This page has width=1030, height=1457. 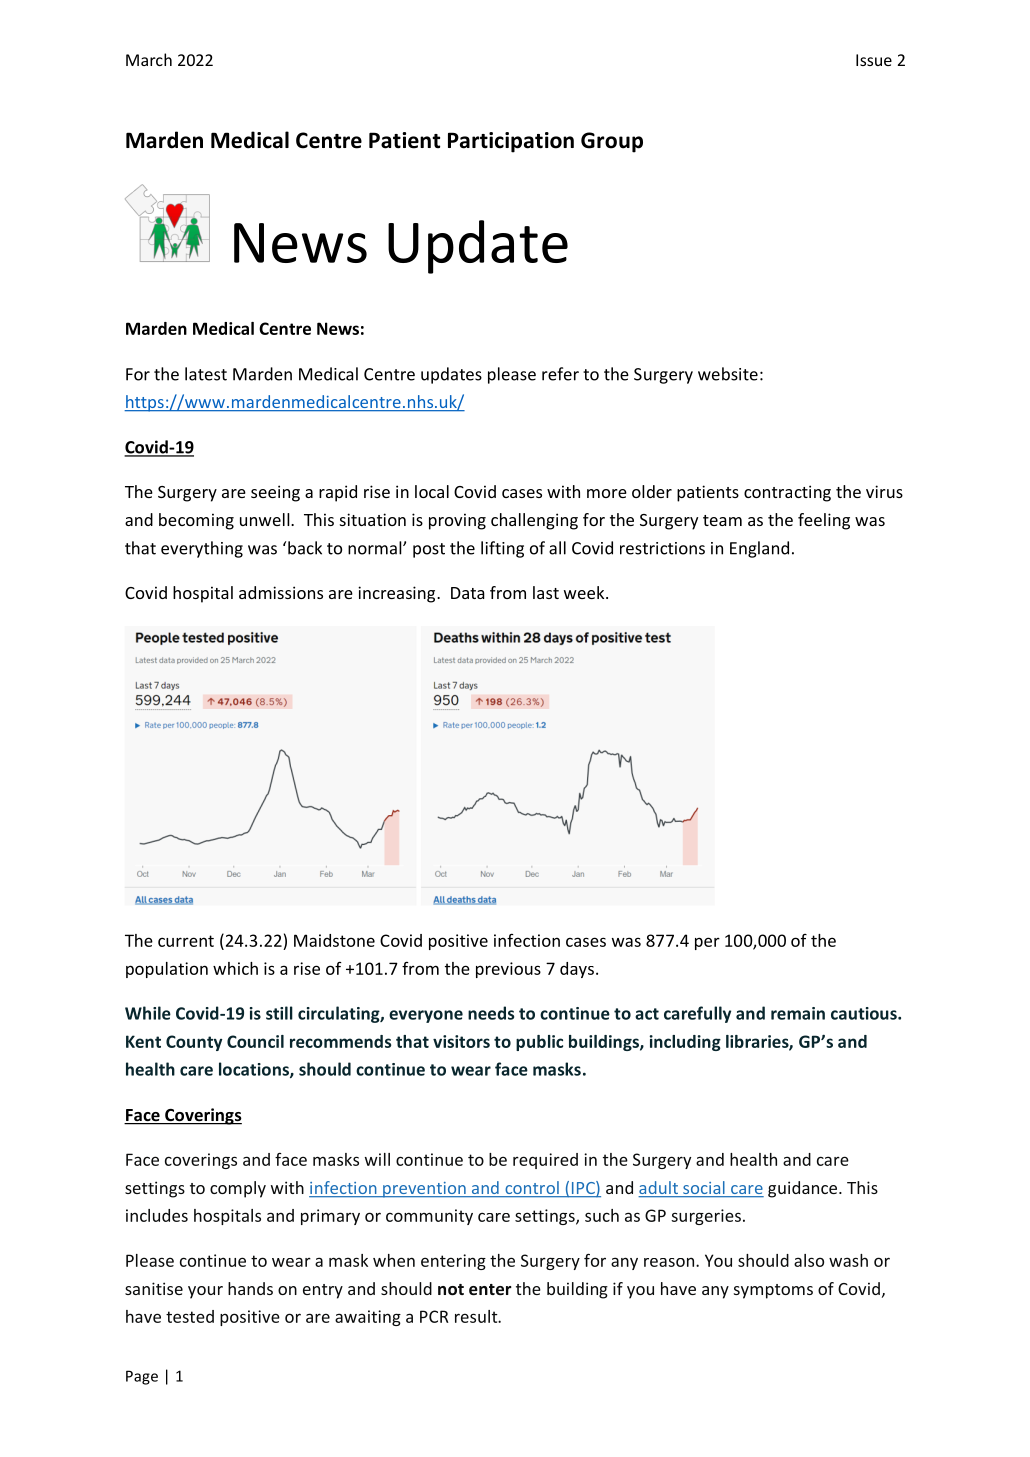 I want to click on PCR, so click(x=434, y=1316).
